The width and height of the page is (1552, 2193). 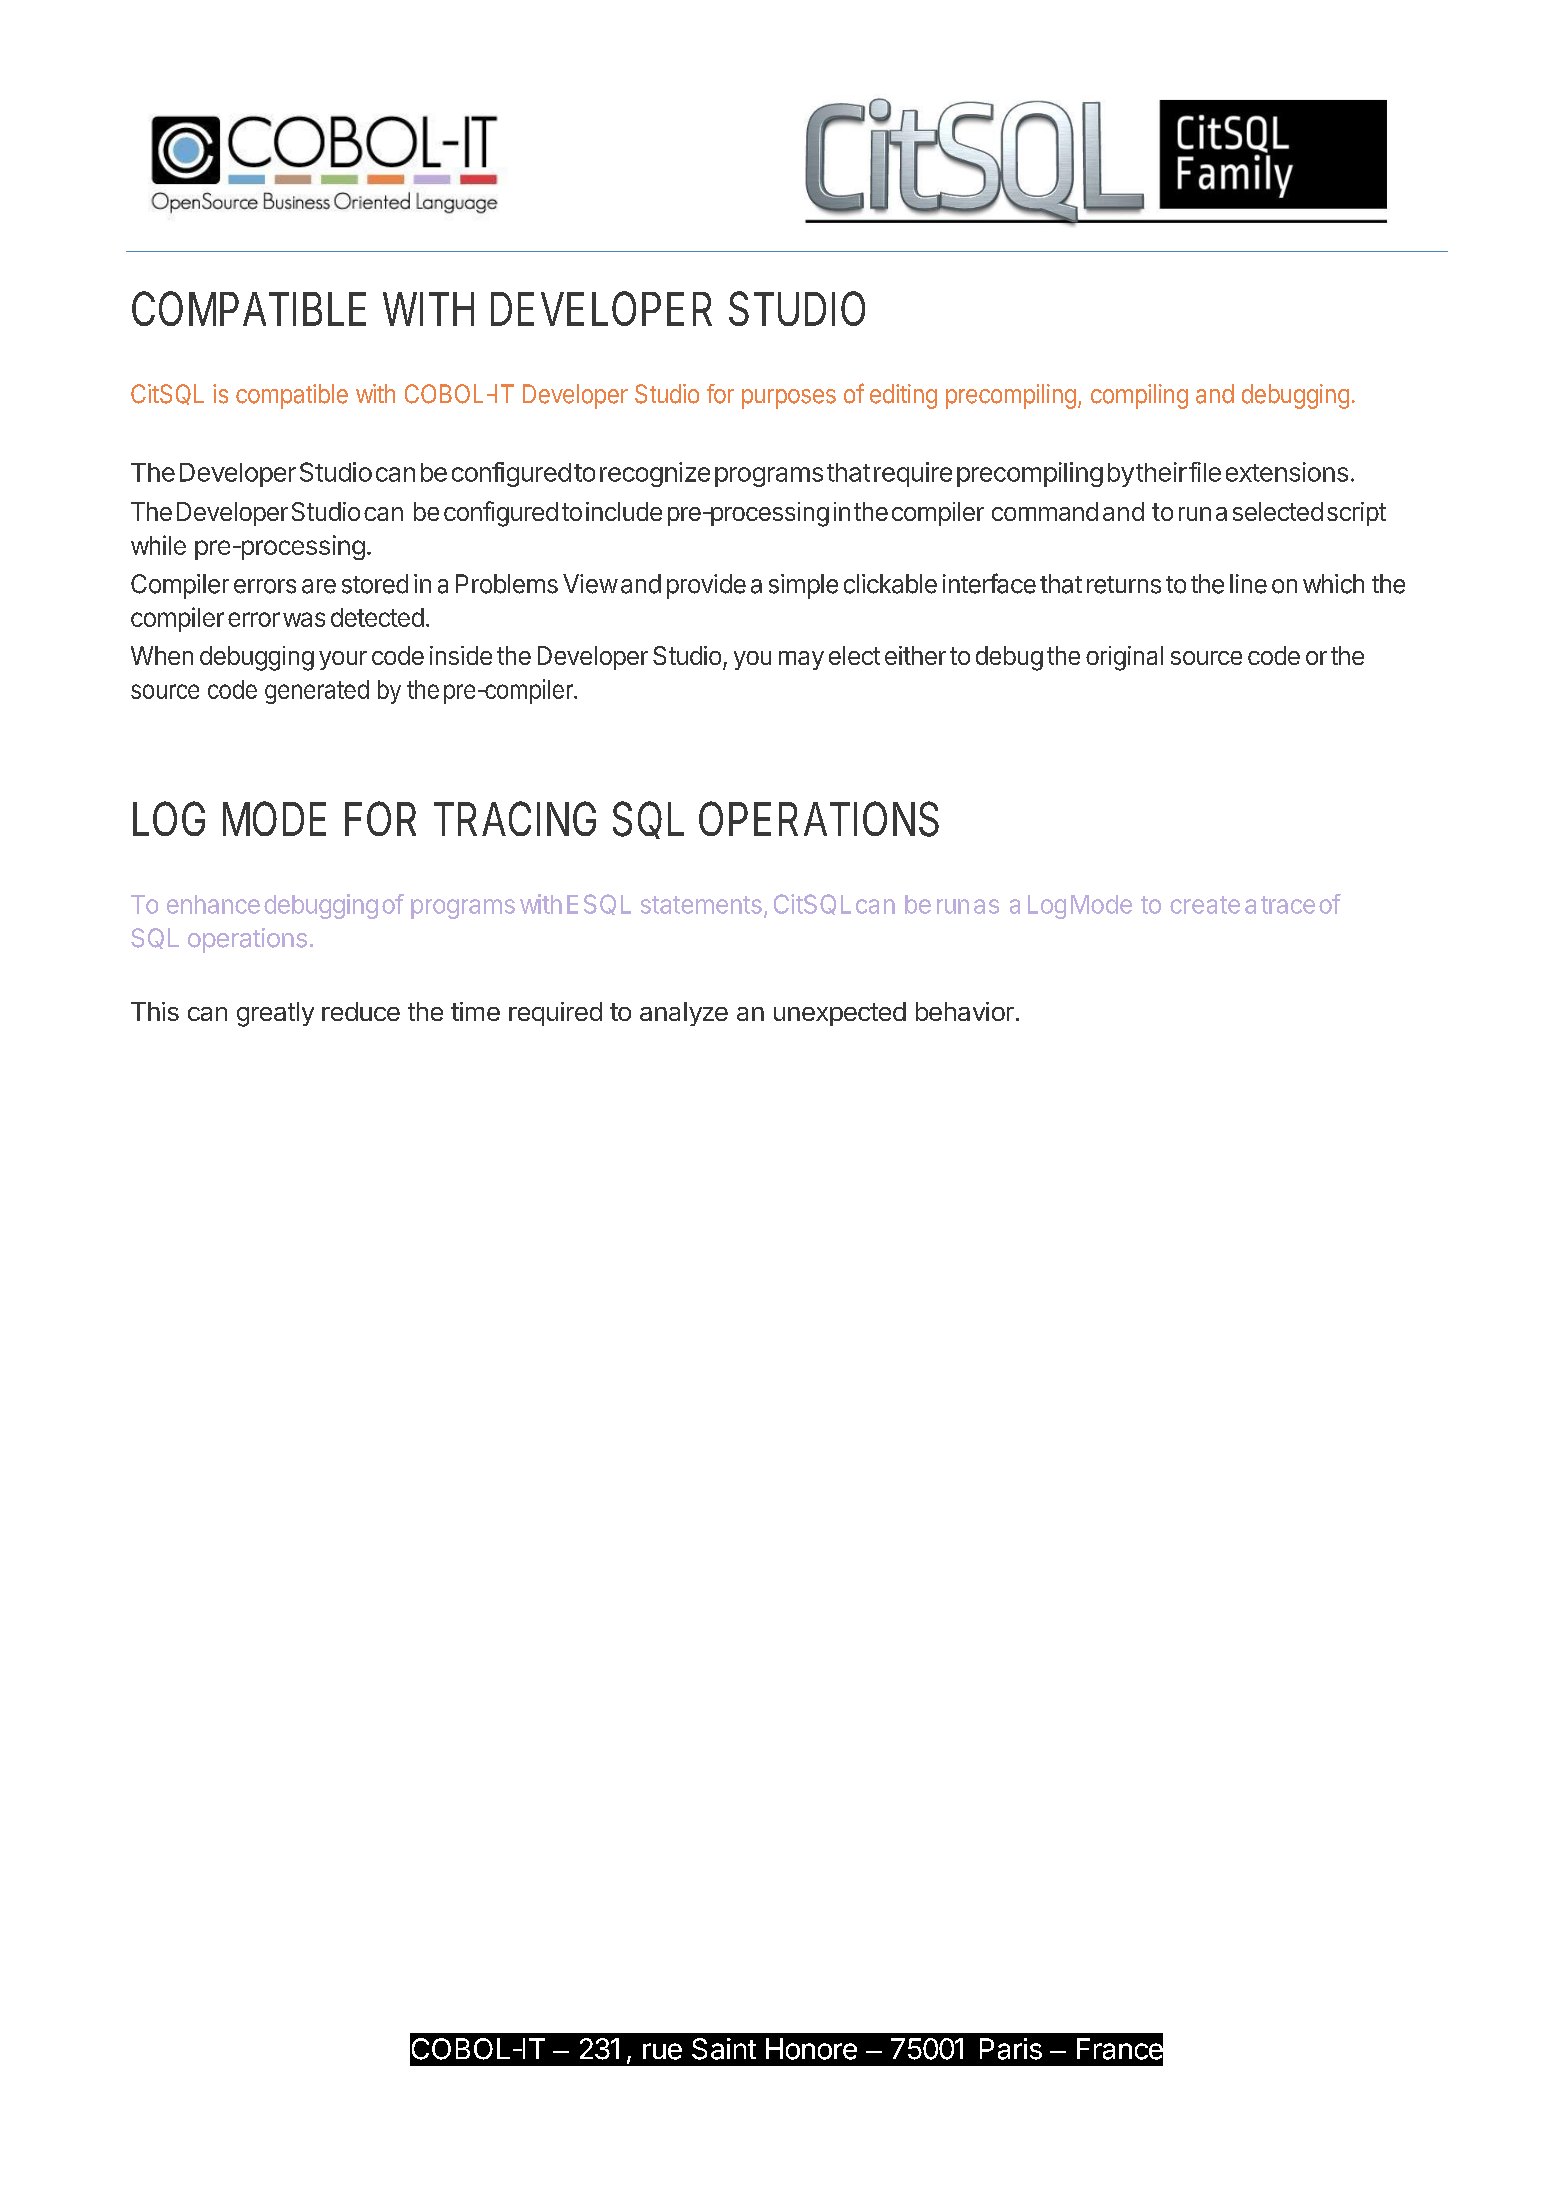 What do you see at coordinates (1205, 905) in the page?
I see `create` at bounding box center [1205, 905].
